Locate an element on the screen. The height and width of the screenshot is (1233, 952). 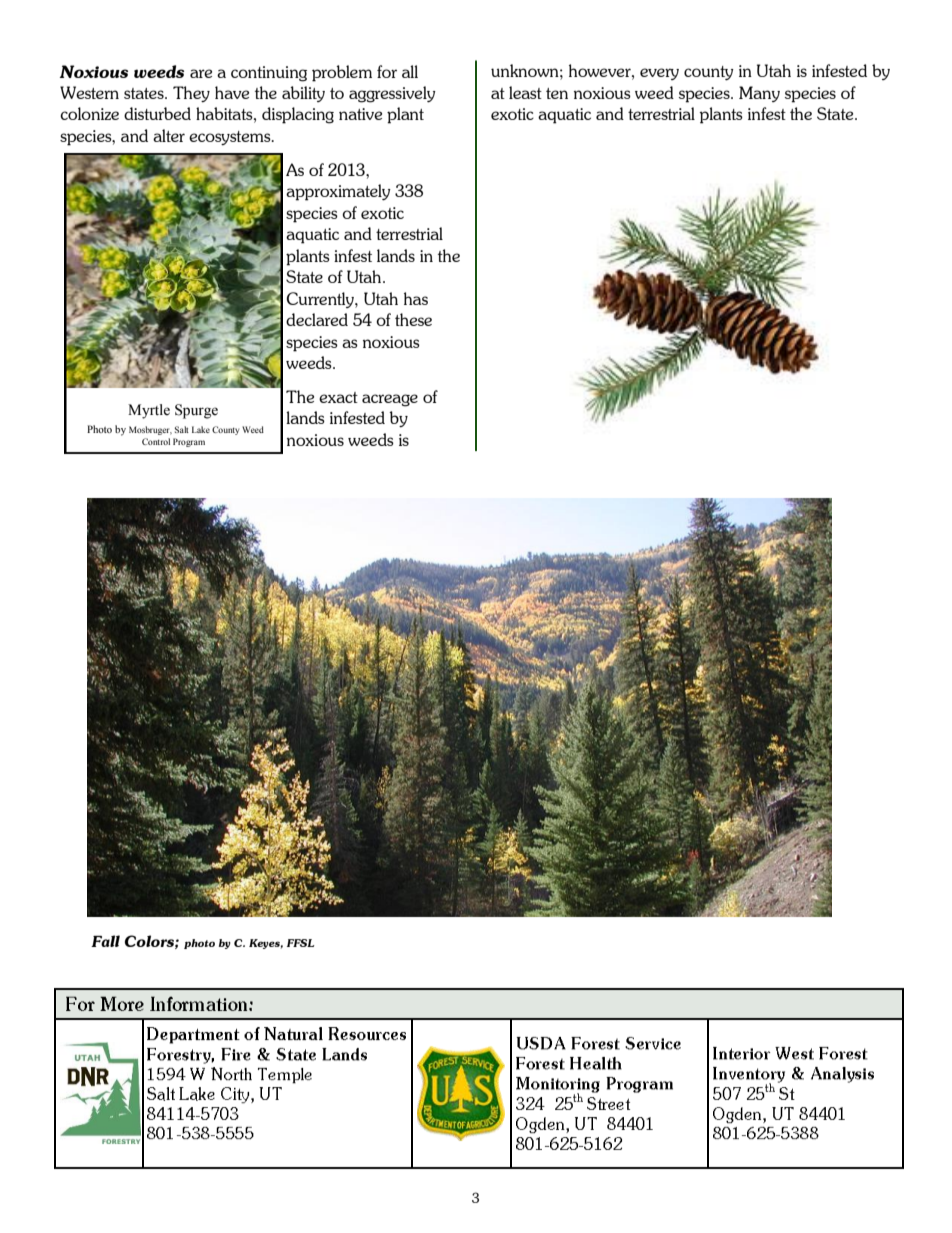
Program is located at coordinates (189, 442).
